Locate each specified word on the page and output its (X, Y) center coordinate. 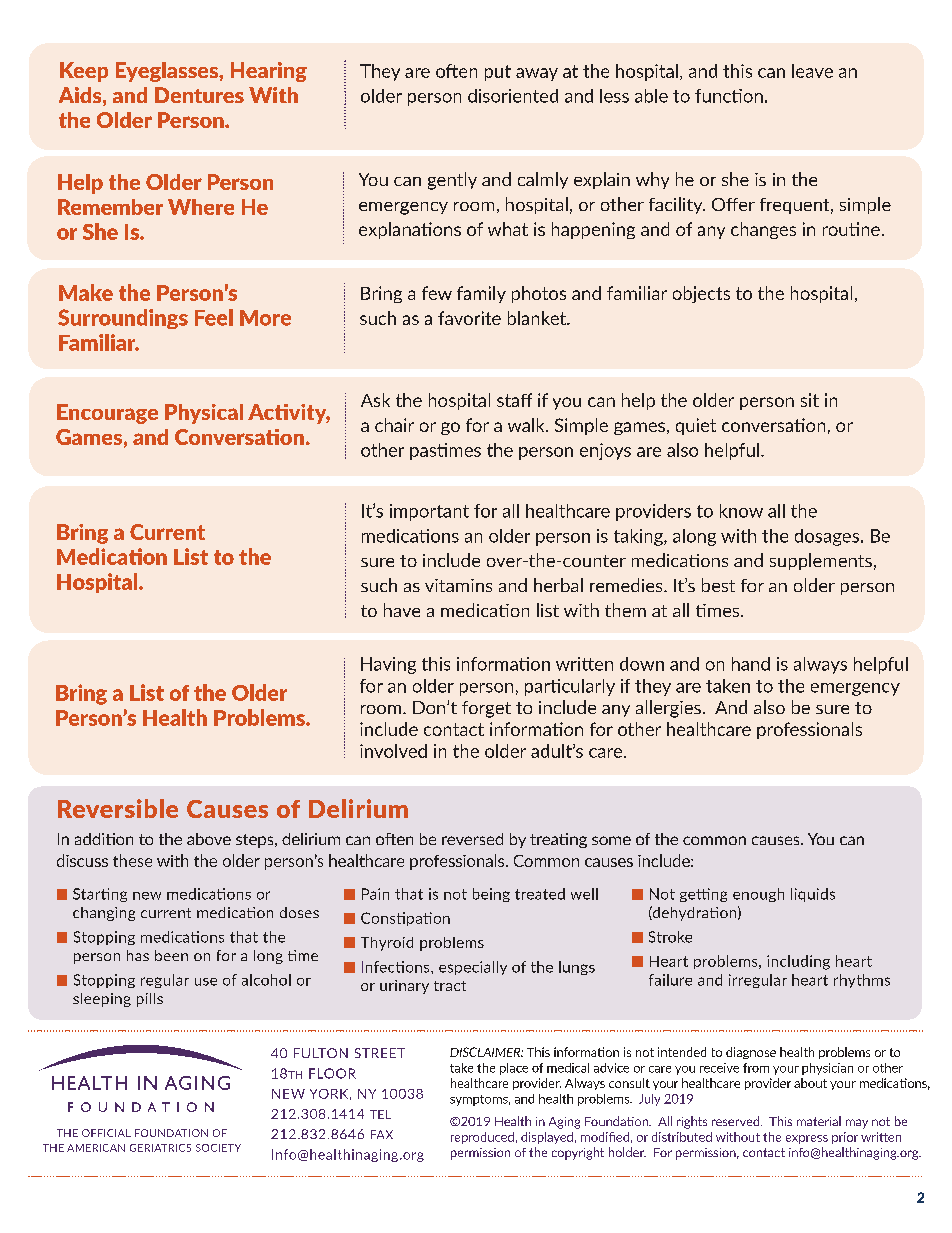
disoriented (513, 96)
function (729, 96)
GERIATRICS (160, 1148)
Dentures (199, 95)
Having (388, 665)
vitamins (458, 585)
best (718, 585)
